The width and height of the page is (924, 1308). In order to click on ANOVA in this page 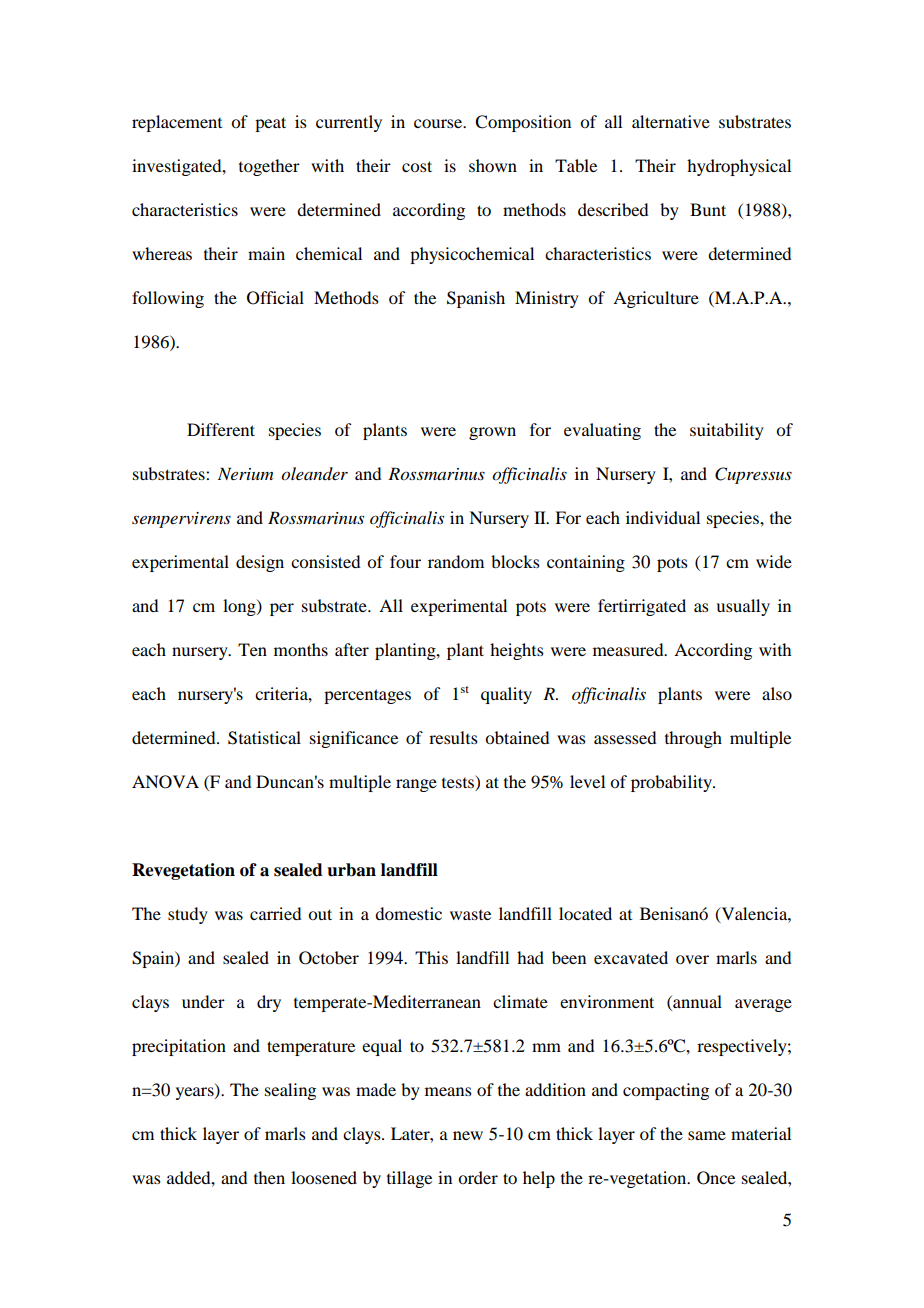, I will do `click(165, 782)`.
